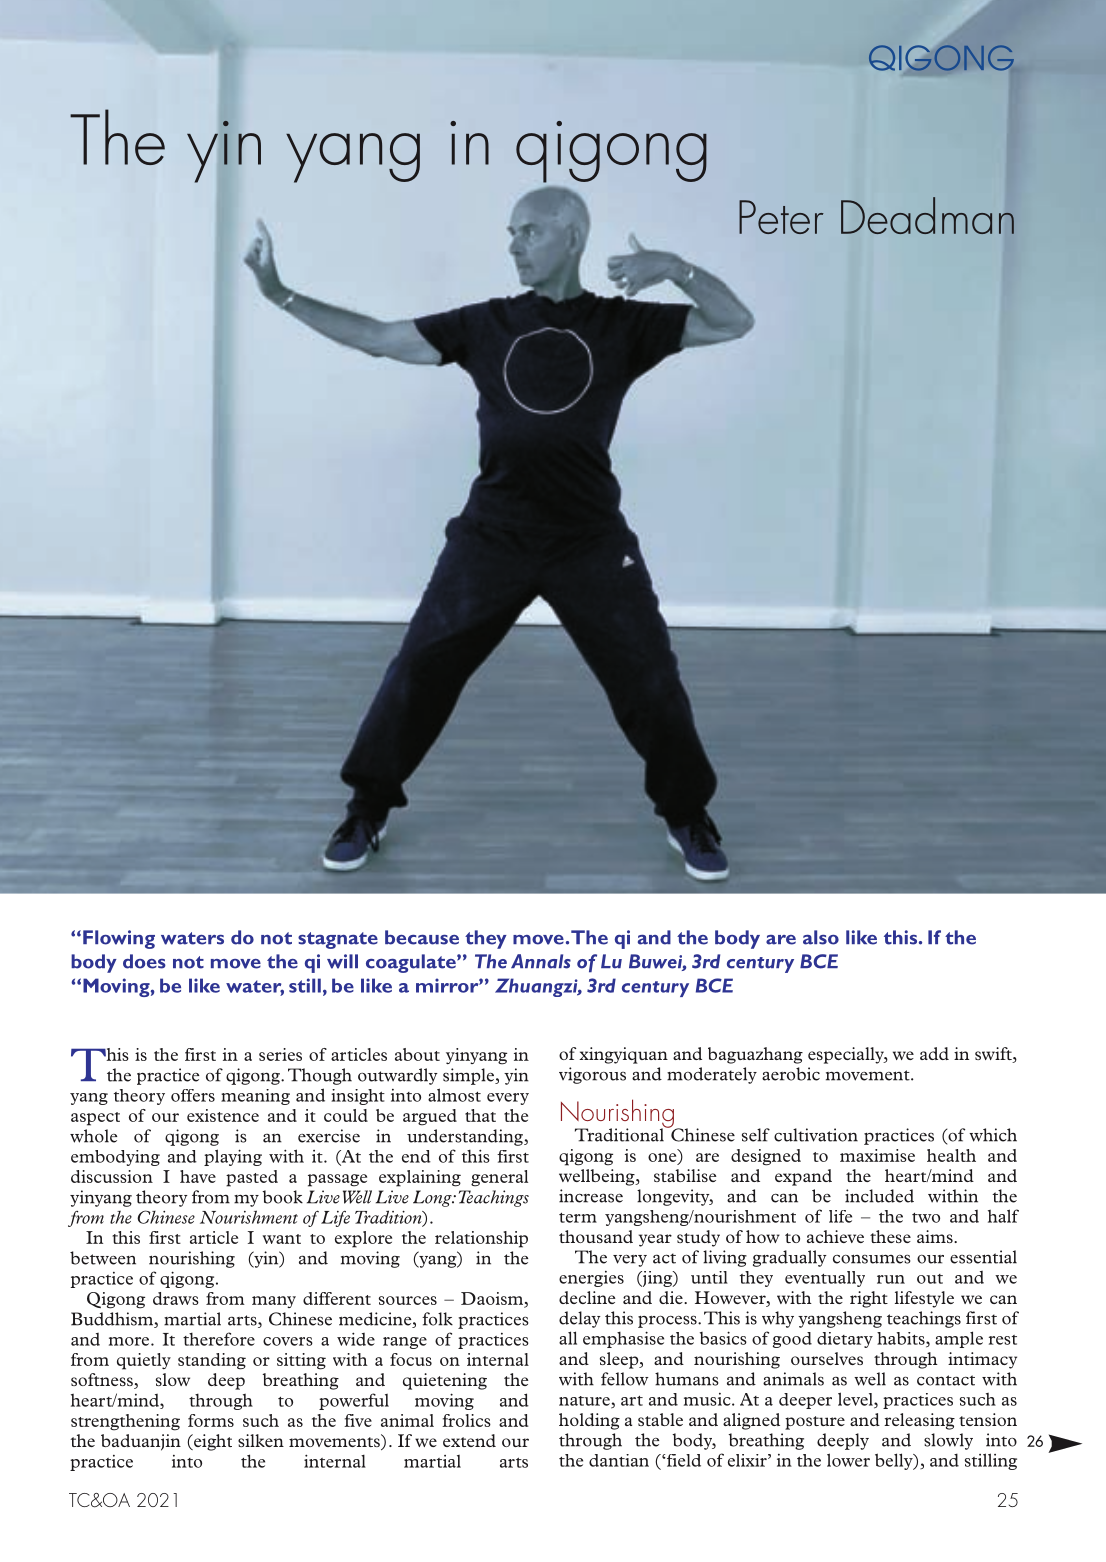 The width and height of the screenshot is (1106, 1562). Describe the element at coordinates (919, 1421) in the screenshot. I see `releasing` at that location.
